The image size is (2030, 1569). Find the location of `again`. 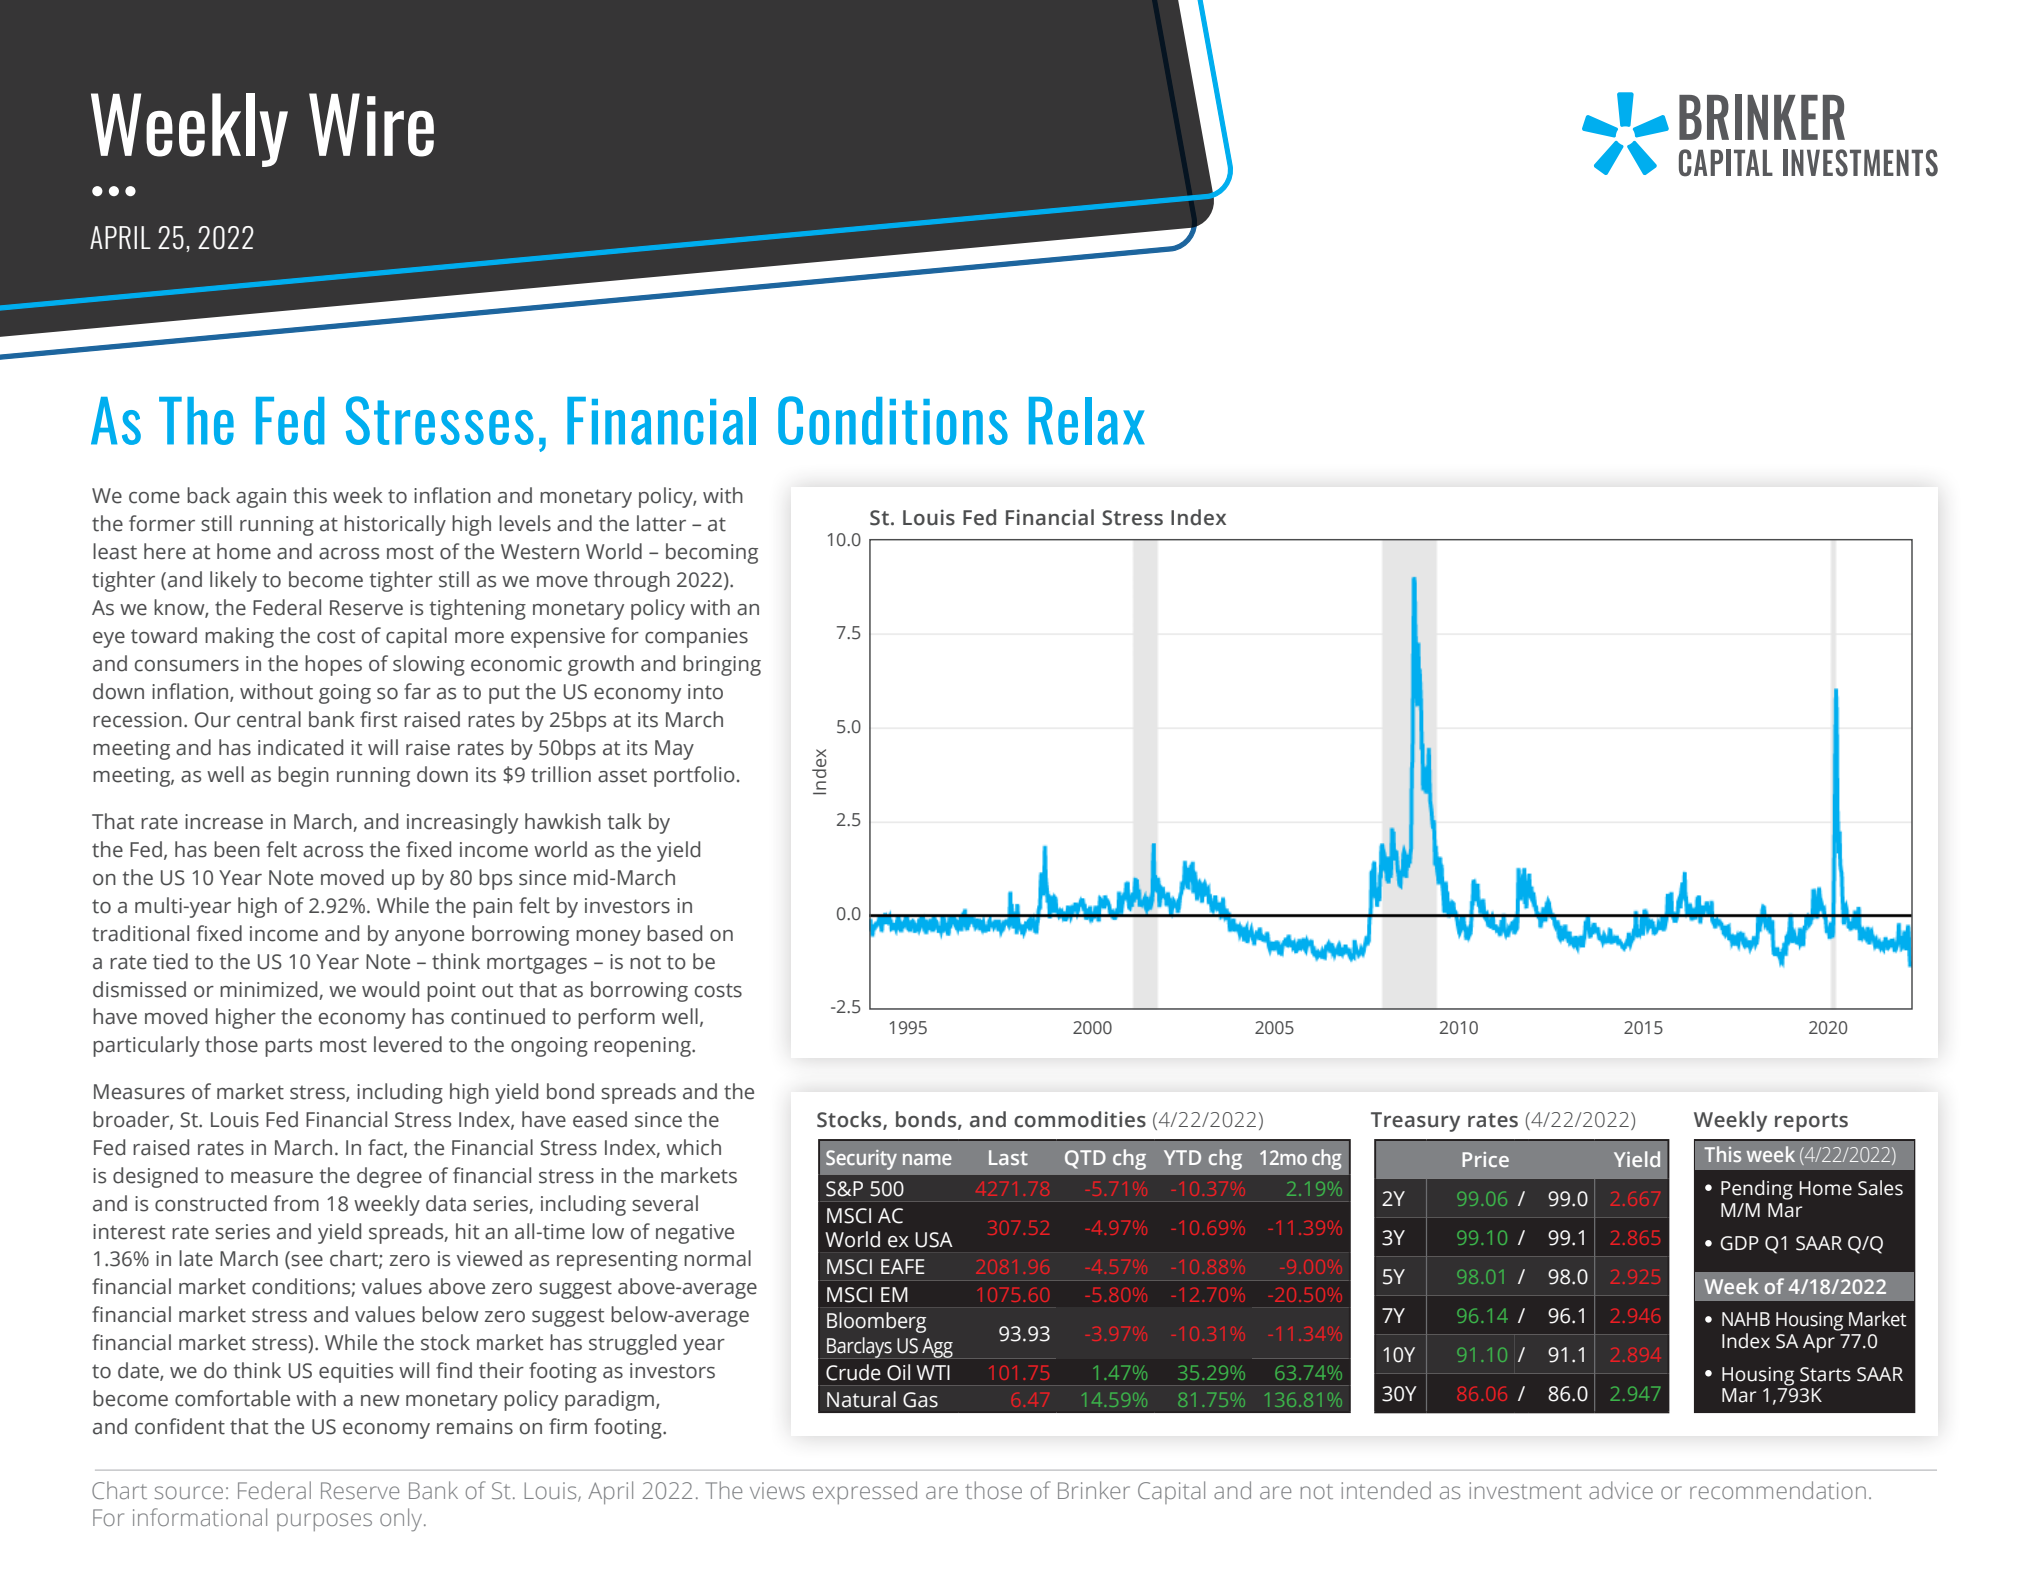

again is located at coordinates (261, 498).
